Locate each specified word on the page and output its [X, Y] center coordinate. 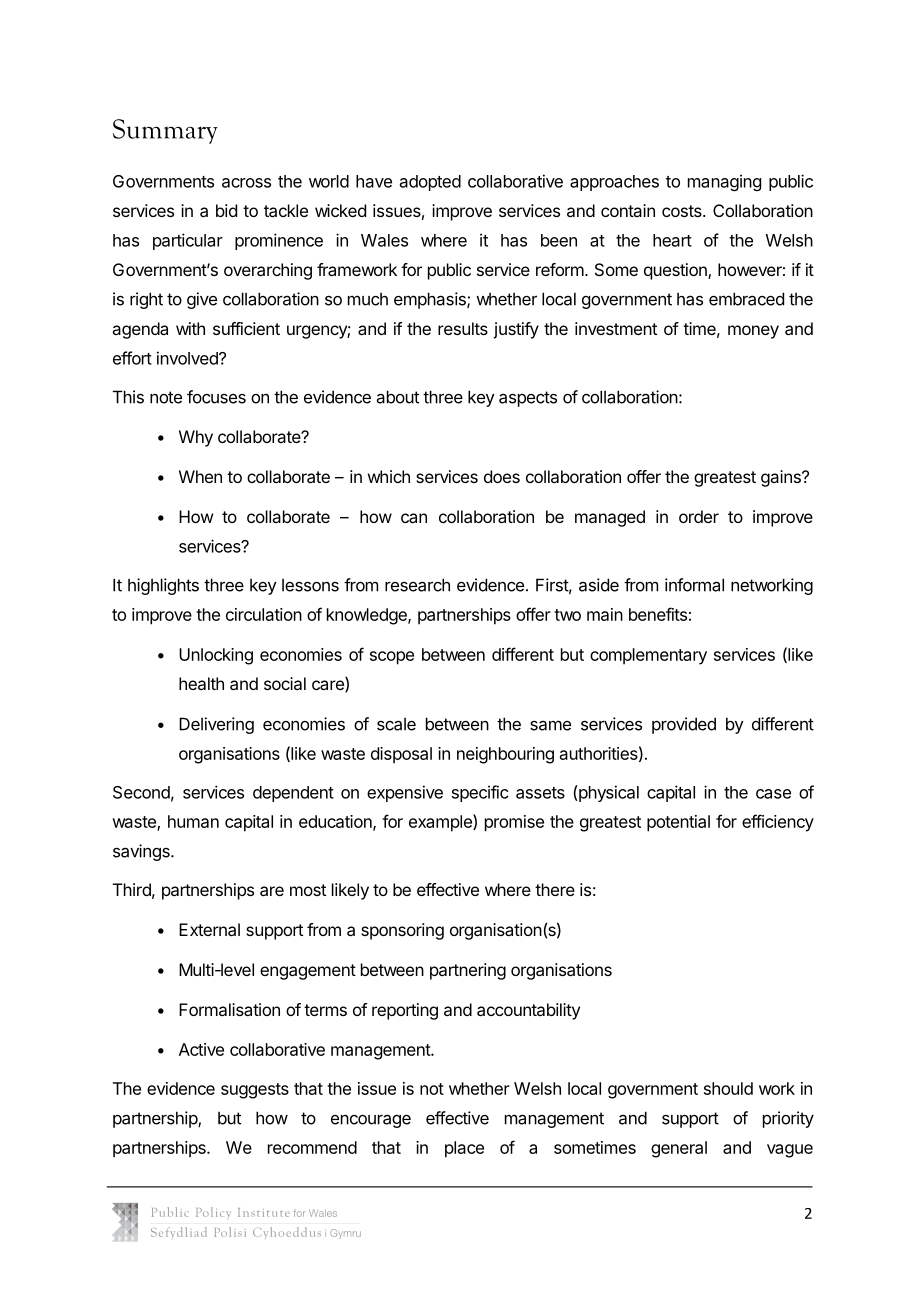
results [463, 328]
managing [724, 182]
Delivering [216, 725]
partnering [468, 971]
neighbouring [505, 755]
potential [678, 823]
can [414, 518]
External [209, 929]
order [699, 516]
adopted [430, 183]
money [753, 332]
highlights [163, 586]
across [246, 183]
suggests [255, 1091]
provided [684, 725]
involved [188, 358]
